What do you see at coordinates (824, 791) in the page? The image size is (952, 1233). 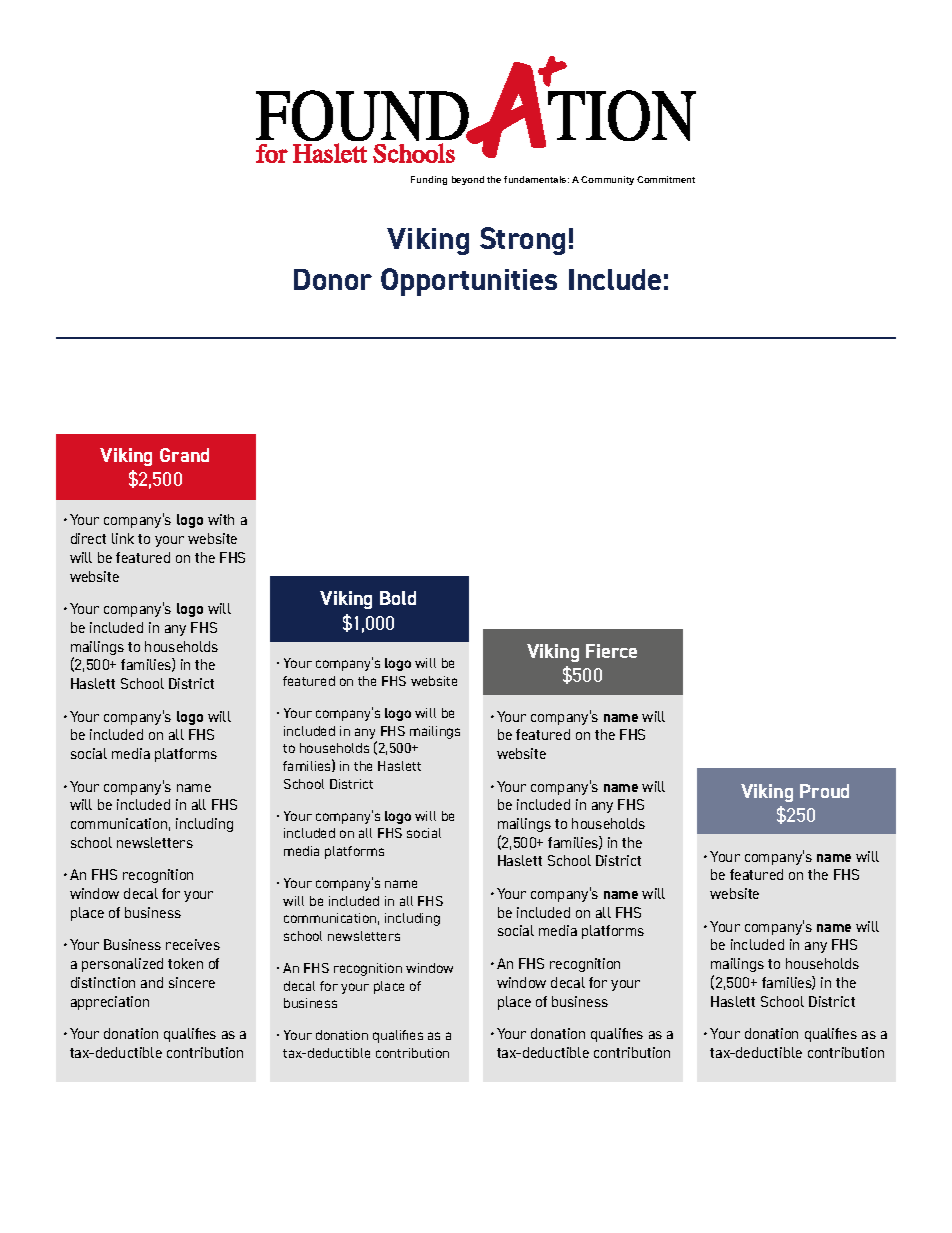 I see `Proud` at bounding box center [824, 791].
